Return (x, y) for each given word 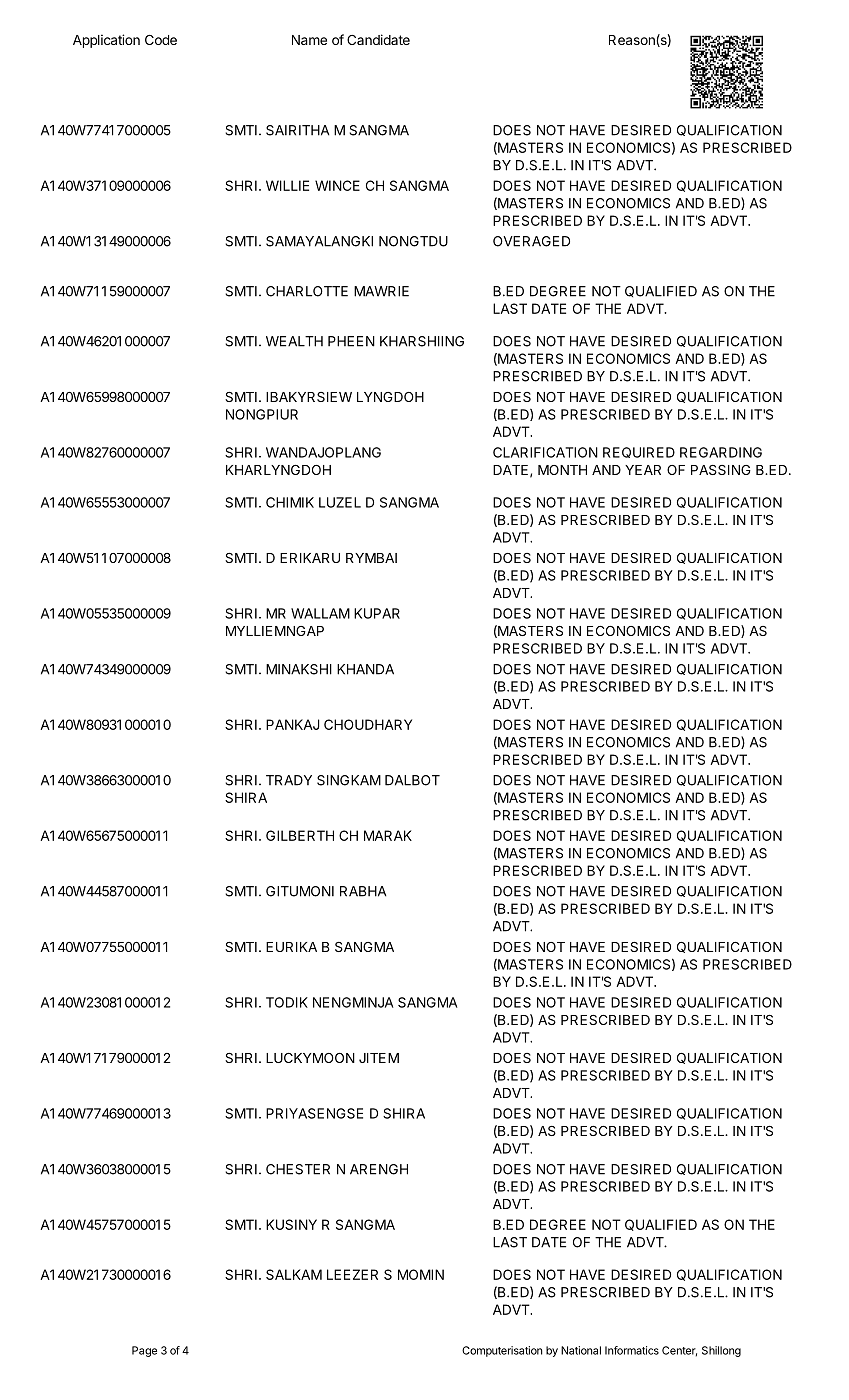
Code (161, 40)
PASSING (721, 470)
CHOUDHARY (368, 724)
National (581, 1350)
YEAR (643, 470)
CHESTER (298, 1169)
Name (309, 40)
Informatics (632, 1350)
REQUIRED (639, 452)
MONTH (562, 470)
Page (144, 1351)
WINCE (337, 185)
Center (679, 1351)
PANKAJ (293, 724)
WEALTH (294, 341)
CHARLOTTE (307, 291)
